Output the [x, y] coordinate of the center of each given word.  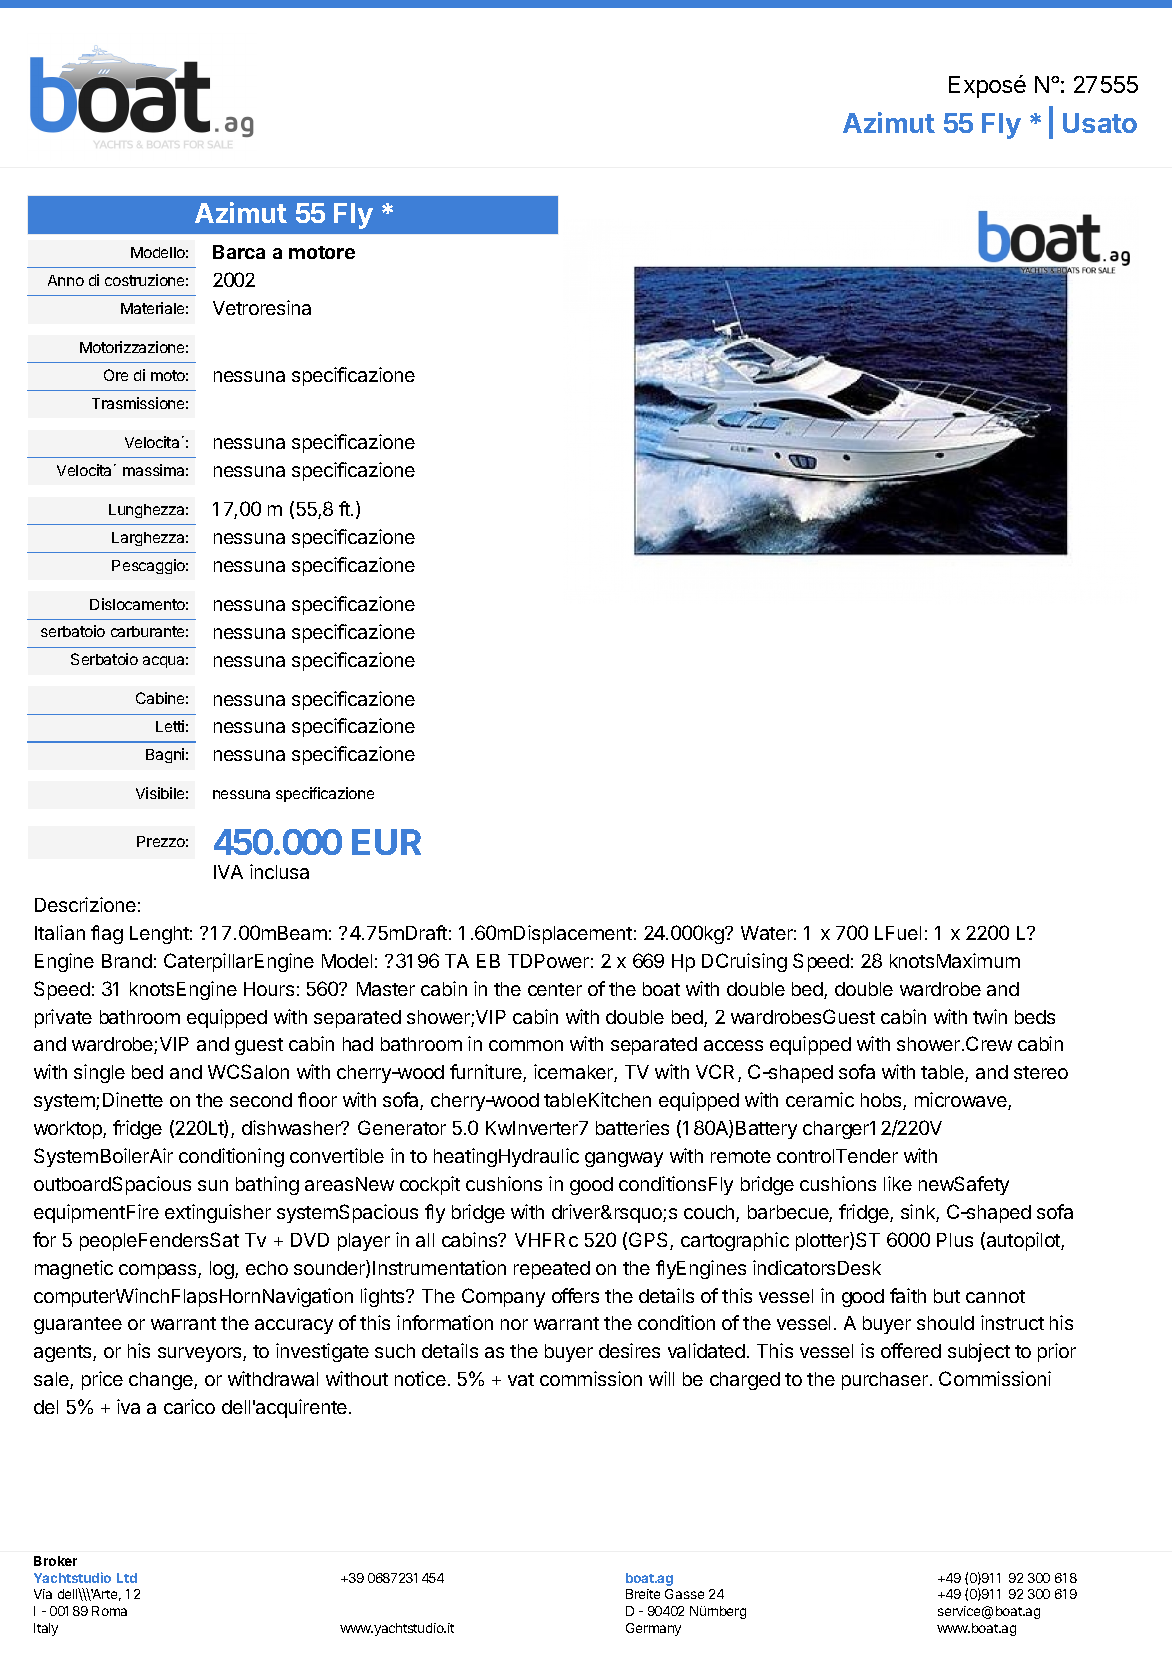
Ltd [127, 1578]
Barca [239, 252]
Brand [127, 961]
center [555, 989]
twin [990, 1016]
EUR [386, 842]
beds [1035, 1017]
